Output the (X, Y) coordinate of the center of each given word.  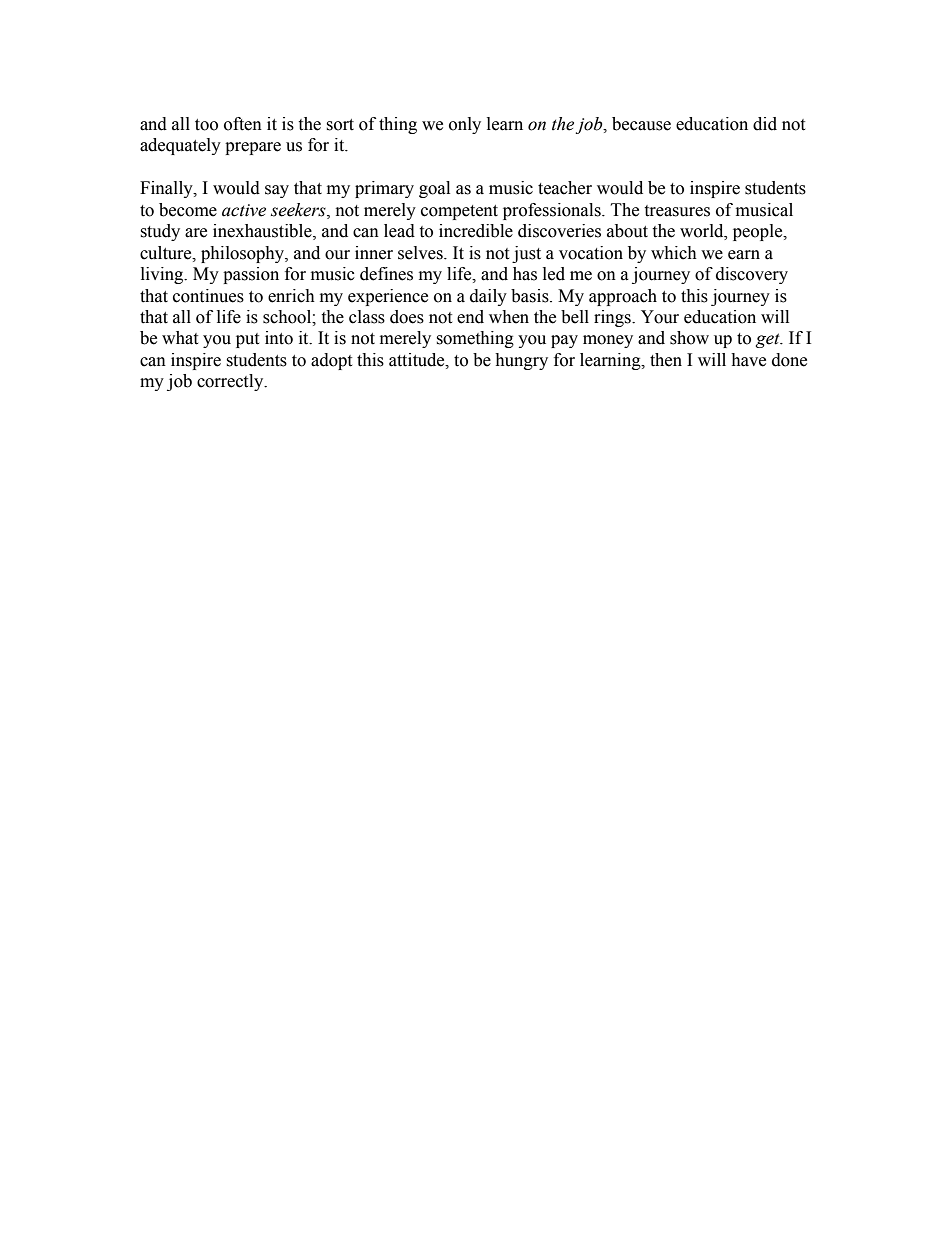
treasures (677, 211)
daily (488, 297)
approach (623, 297)
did (765, 124)
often (243, 124)
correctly (231, 382)
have (748, 360)
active (244, 210)
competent (459, 212)
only (465, 125)
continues (208, 296)
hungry (521, 361)
